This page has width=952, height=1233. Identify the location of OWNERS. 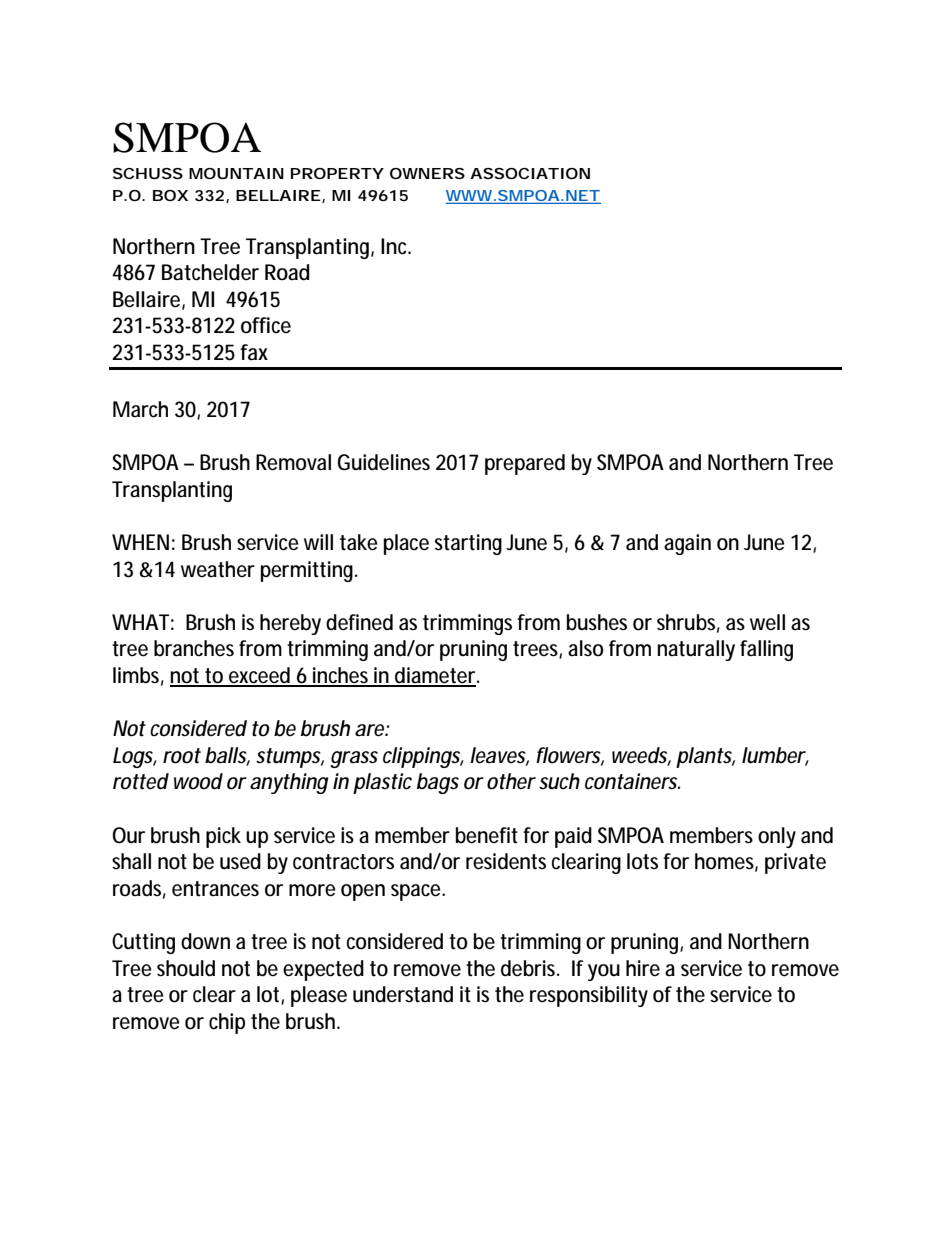
(427, 173).
